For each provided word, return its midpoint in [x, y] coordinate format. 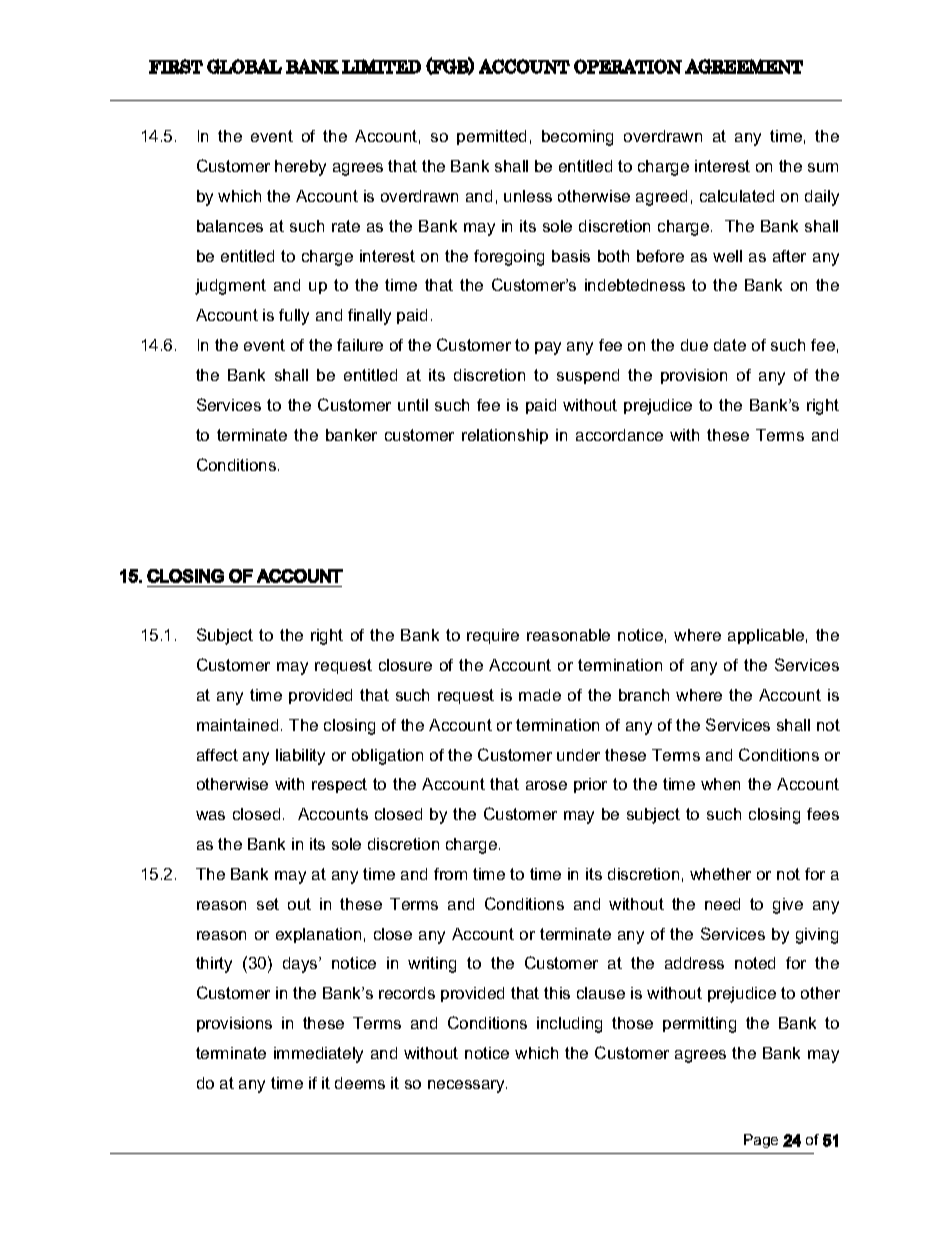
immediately [318, 1055]
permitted [491, 137]
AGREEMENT [744, 66]
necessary [467, 1086]
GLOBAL [244, 66]
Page [761, 1141]
